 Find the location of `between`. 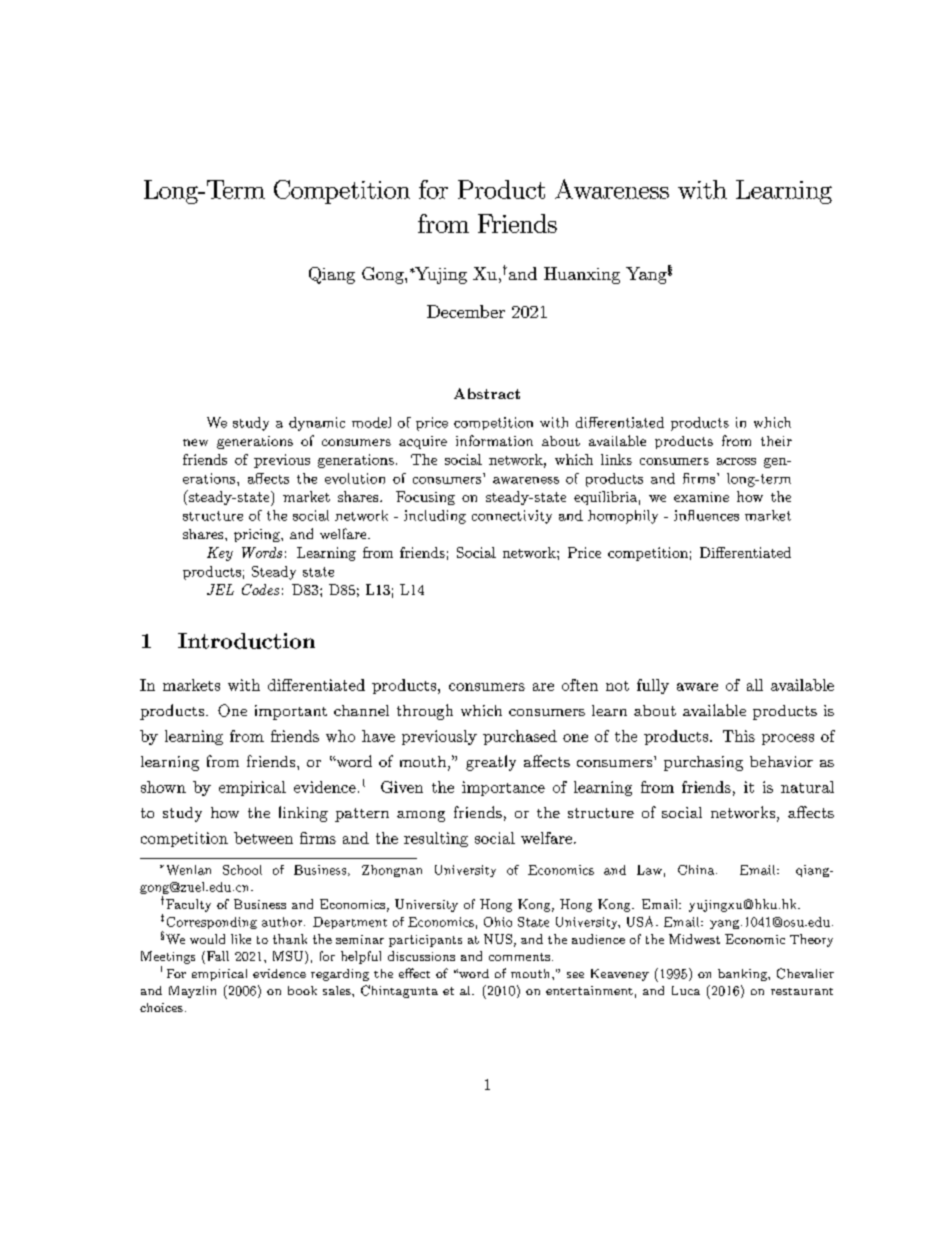

between is located at coordinates (263, 838).
